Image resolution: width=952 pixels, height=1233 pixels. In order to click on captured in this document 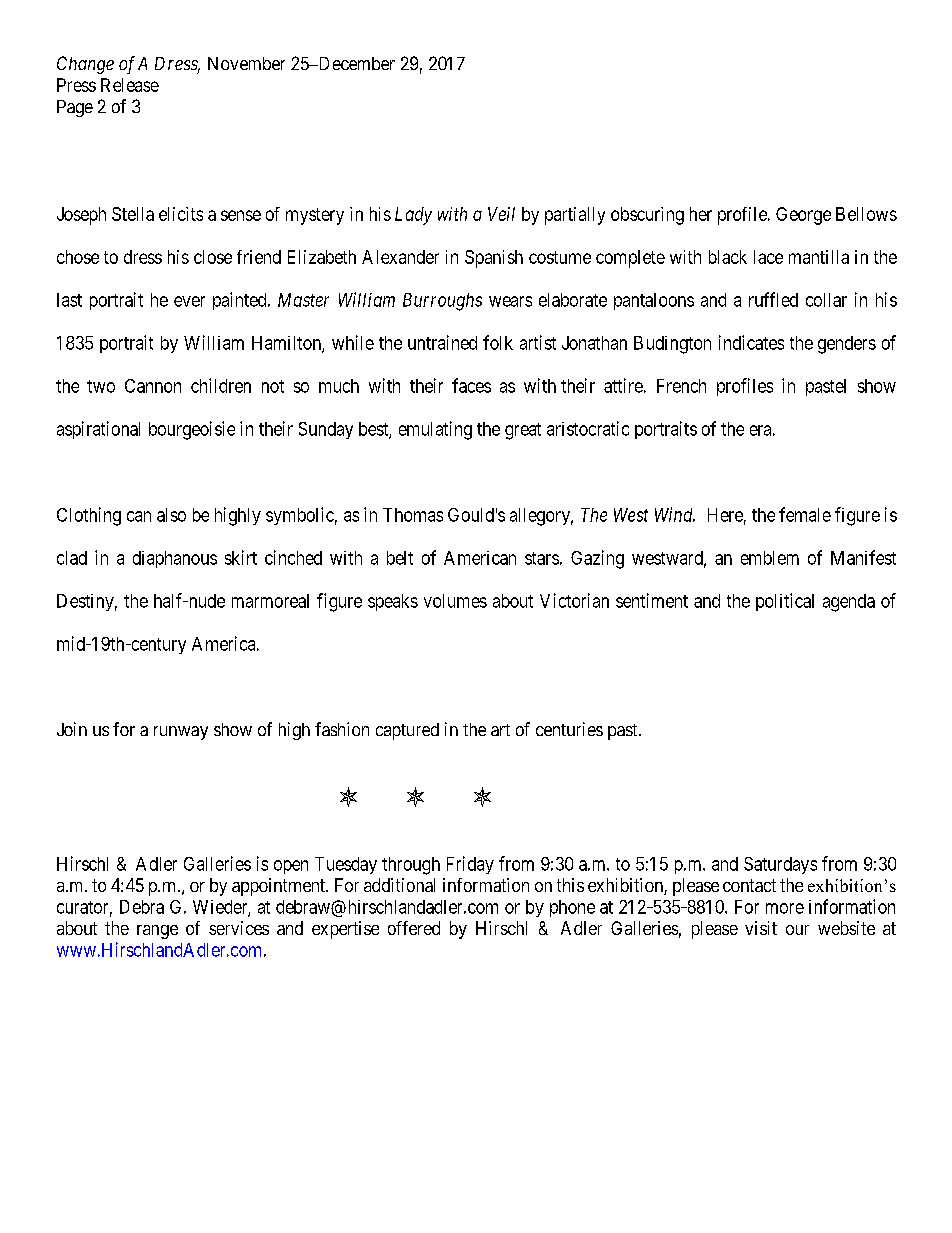, I will do `click(407, 731)`.
